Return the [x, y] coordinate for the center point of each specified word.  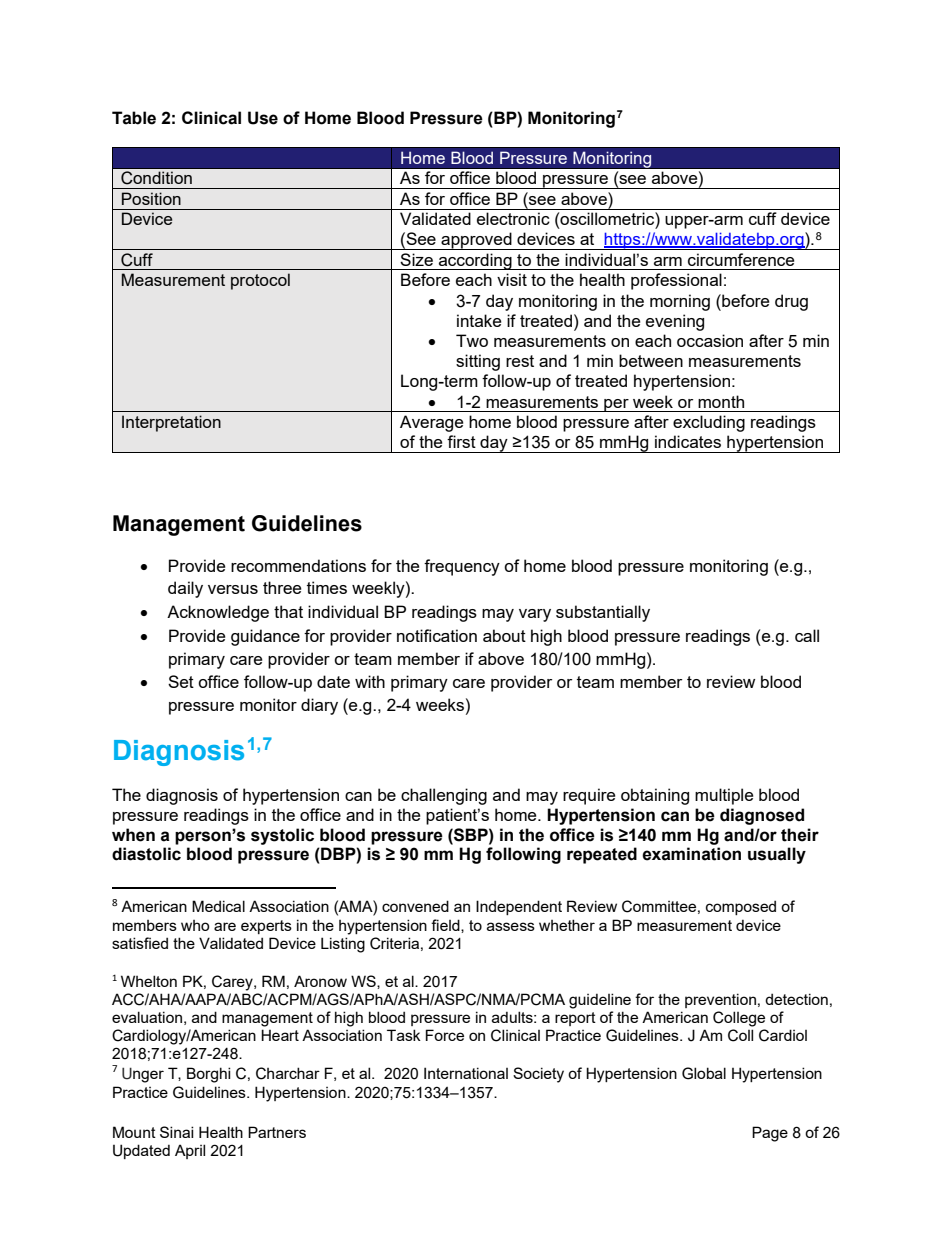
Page [770, 1134]
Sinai [177, 1132]
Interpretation [171, 423]
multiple [724, 796]
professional [676, 281]
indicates [688, 441]
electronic [513, 218]
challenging [444, 796]
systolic [282, 836]
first [461, 441]
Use [263, 118]
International [466, 1073]
